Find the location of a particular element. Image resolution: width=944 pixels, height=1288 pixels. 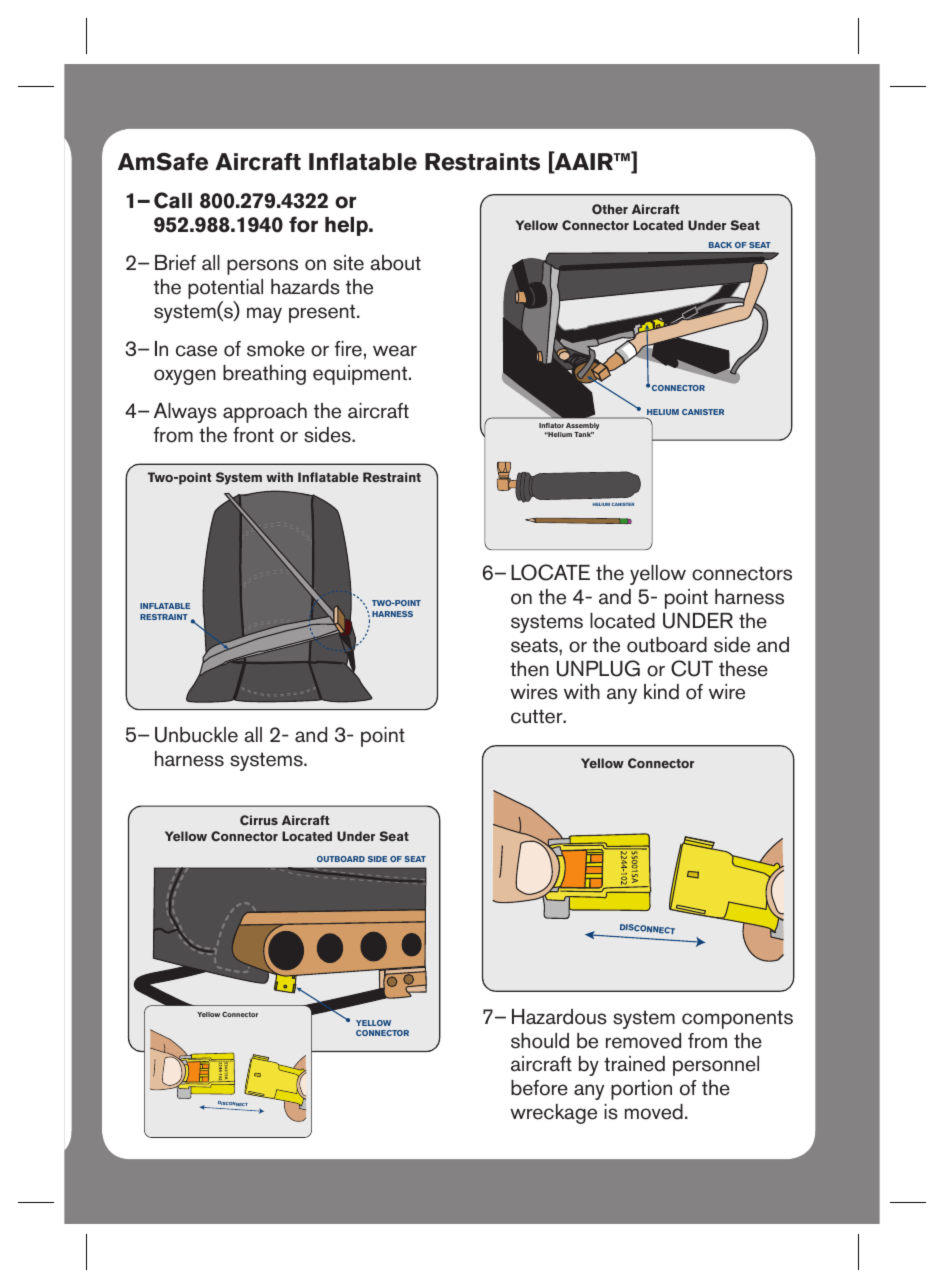

Cirrus is located at coordinates (259, 820).
